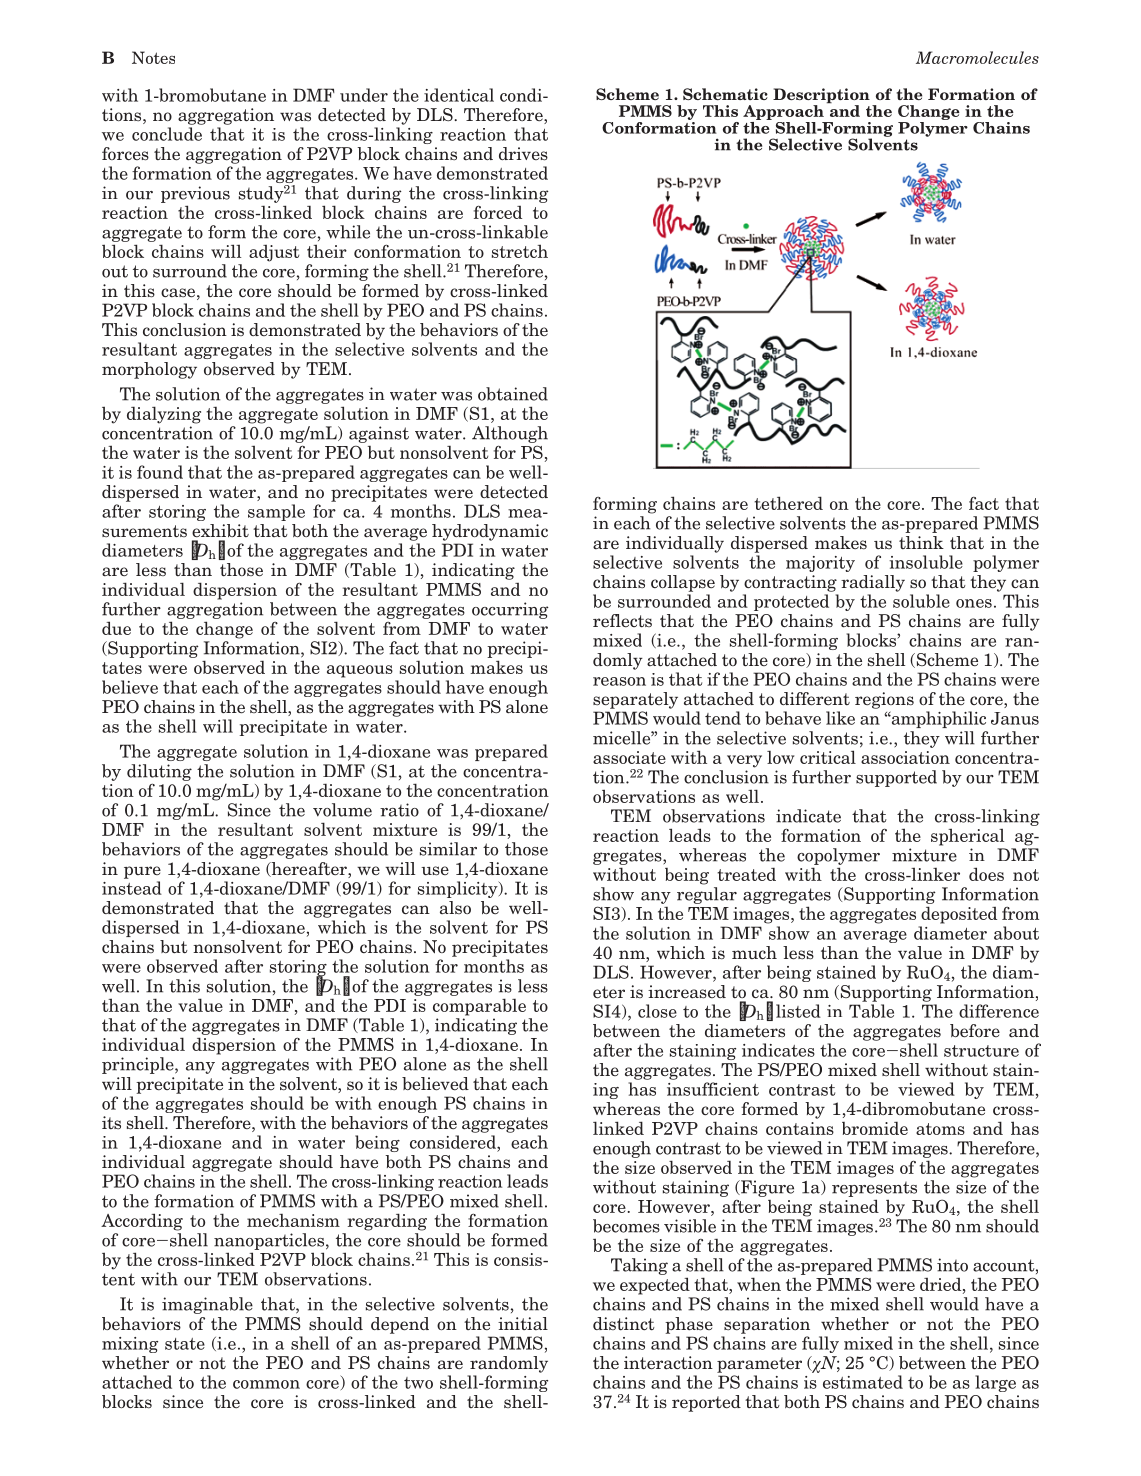  I want to click on morphology, so click(149, 370).
